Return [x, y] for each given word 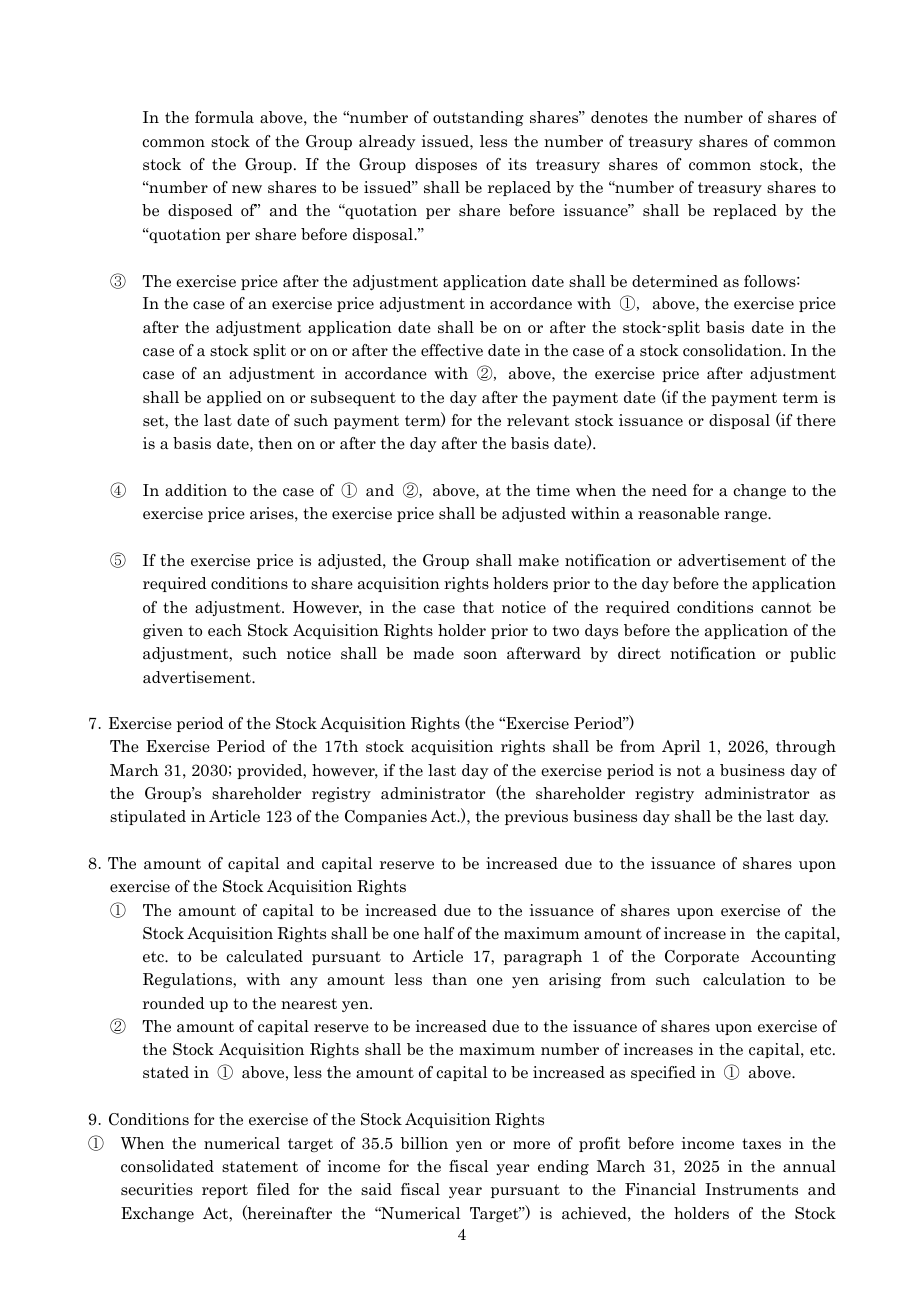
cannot [786, 608]
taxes [761, 1144]
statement [260, 1167]
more [531, 1145]
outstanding [478, 118]
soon [480, 655]
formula [224, 117]
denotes [619, 117]
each [225, 630]
